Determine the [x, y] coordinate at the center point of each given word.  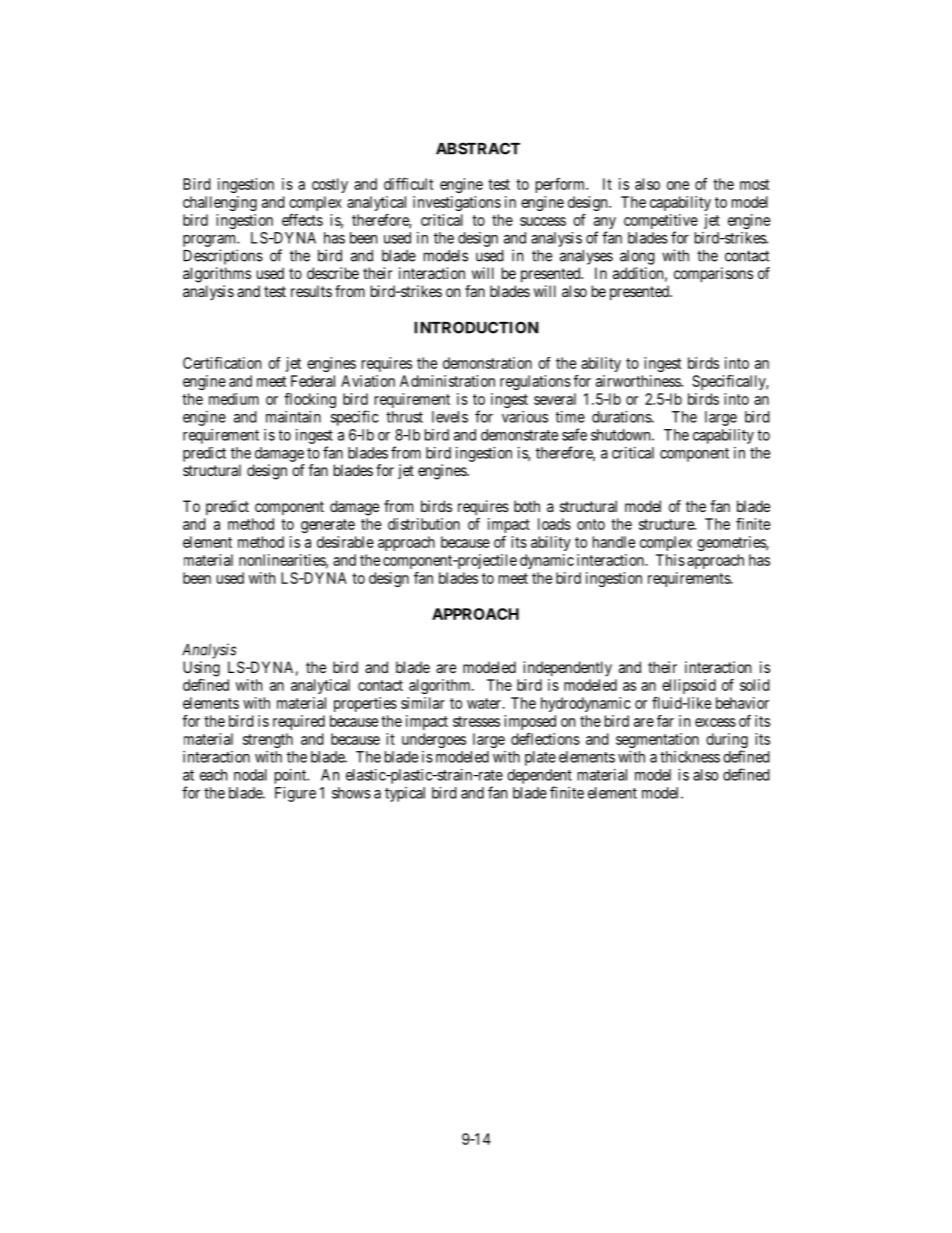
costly [330, 185]
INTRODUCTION [476, 327]
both [527, 506]
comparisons [713, 275]
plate [540, 758]
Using [201, 669]
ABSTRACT [478, 148]
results [311, 291]
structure [667, 524]
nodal [250, 775]
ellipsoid [689, 686]
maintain [293, 417]
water [485, 703]
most [754, 184]
